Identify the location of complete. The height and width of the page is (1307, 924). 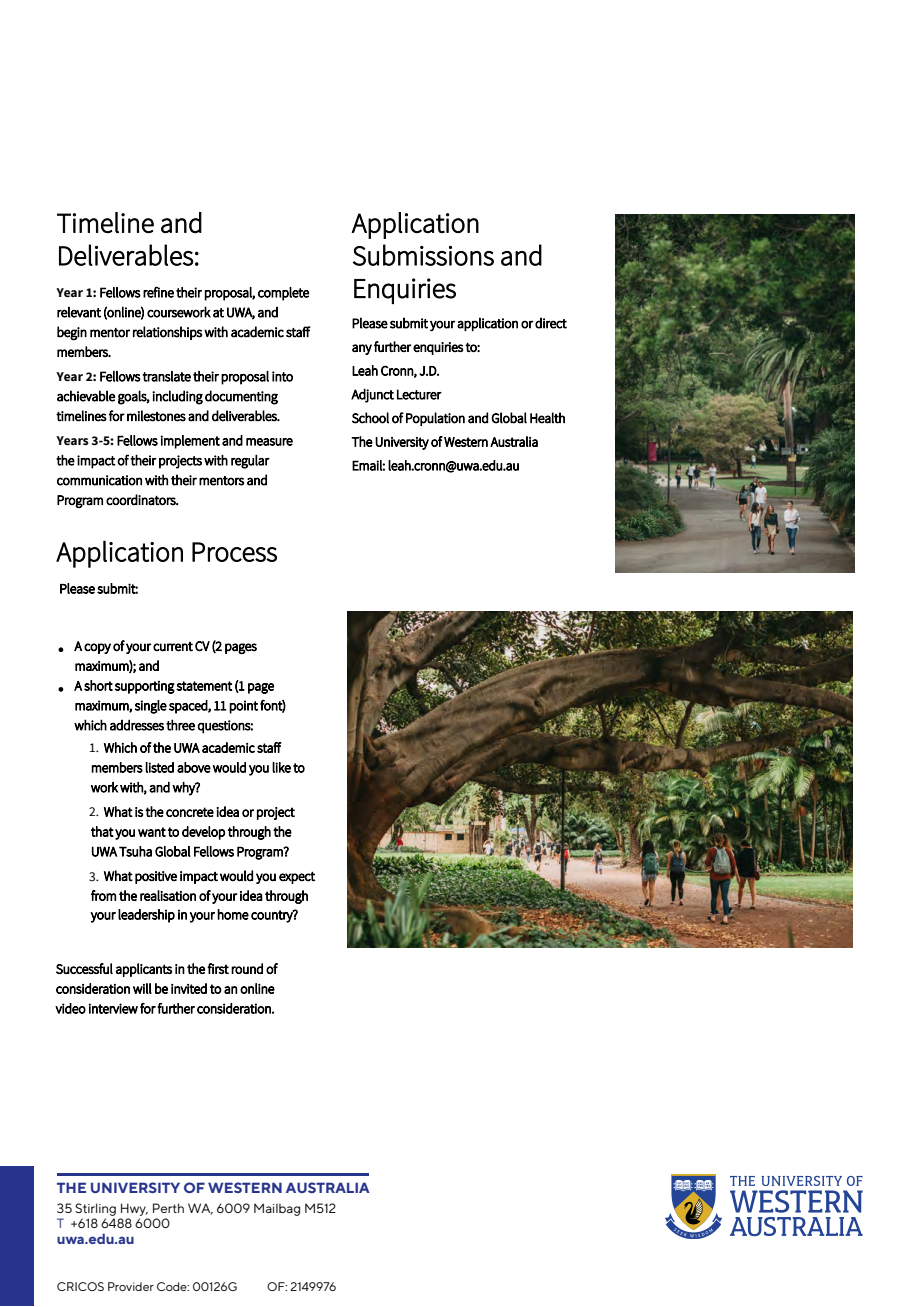
(283, 294).
